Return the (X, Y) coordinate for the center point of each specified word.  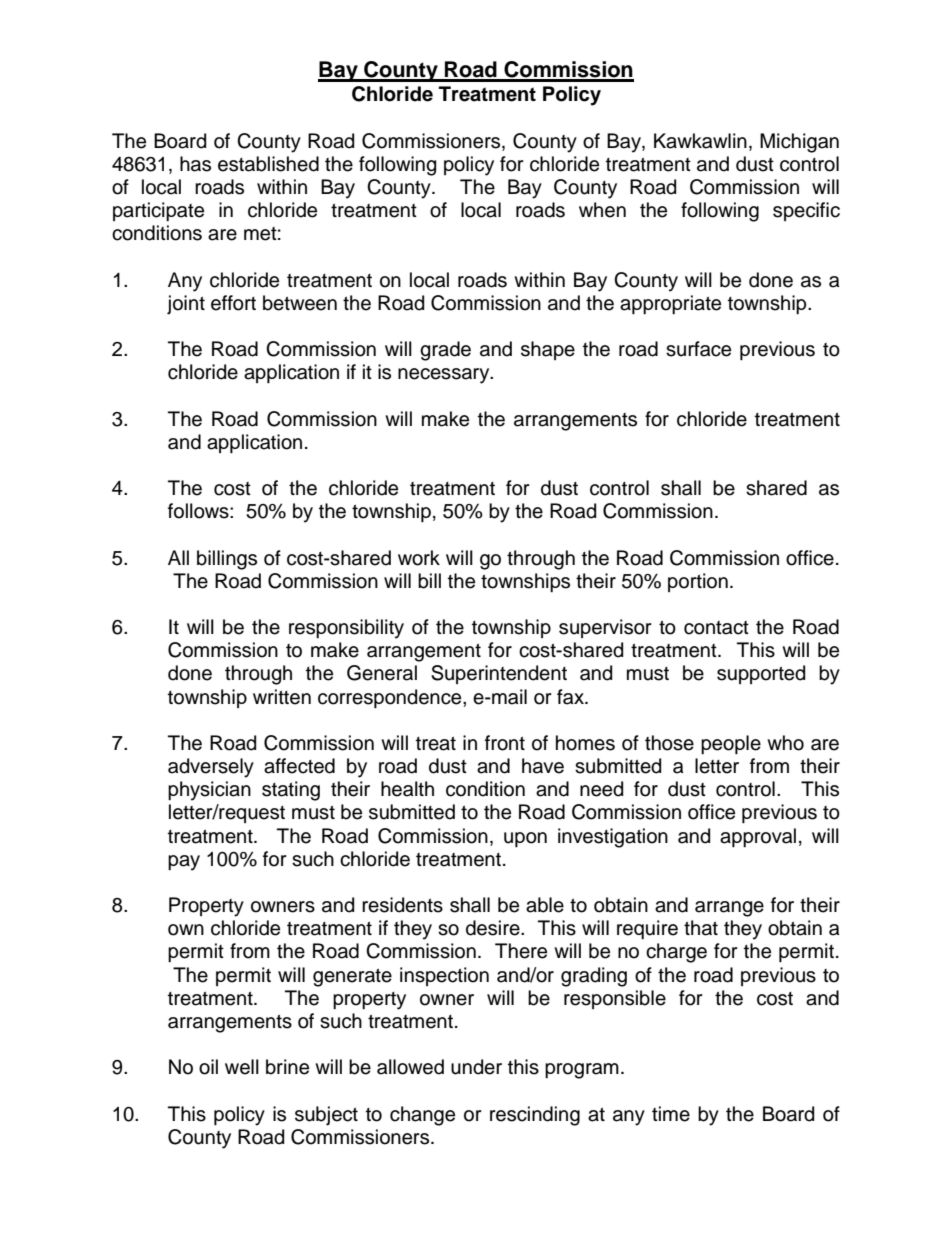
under (476, 1067)
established (268, 164)
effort (233, 303)
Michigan (799, 143)
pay (184, 863)
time (671, 1114)
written (282, 697)
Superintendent (499, 674)
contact (716, 628)
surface (698, 349)
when (602, 210)
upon (525, 839)
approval (758, 837)
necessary (445, 376)
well (242, 1067)
